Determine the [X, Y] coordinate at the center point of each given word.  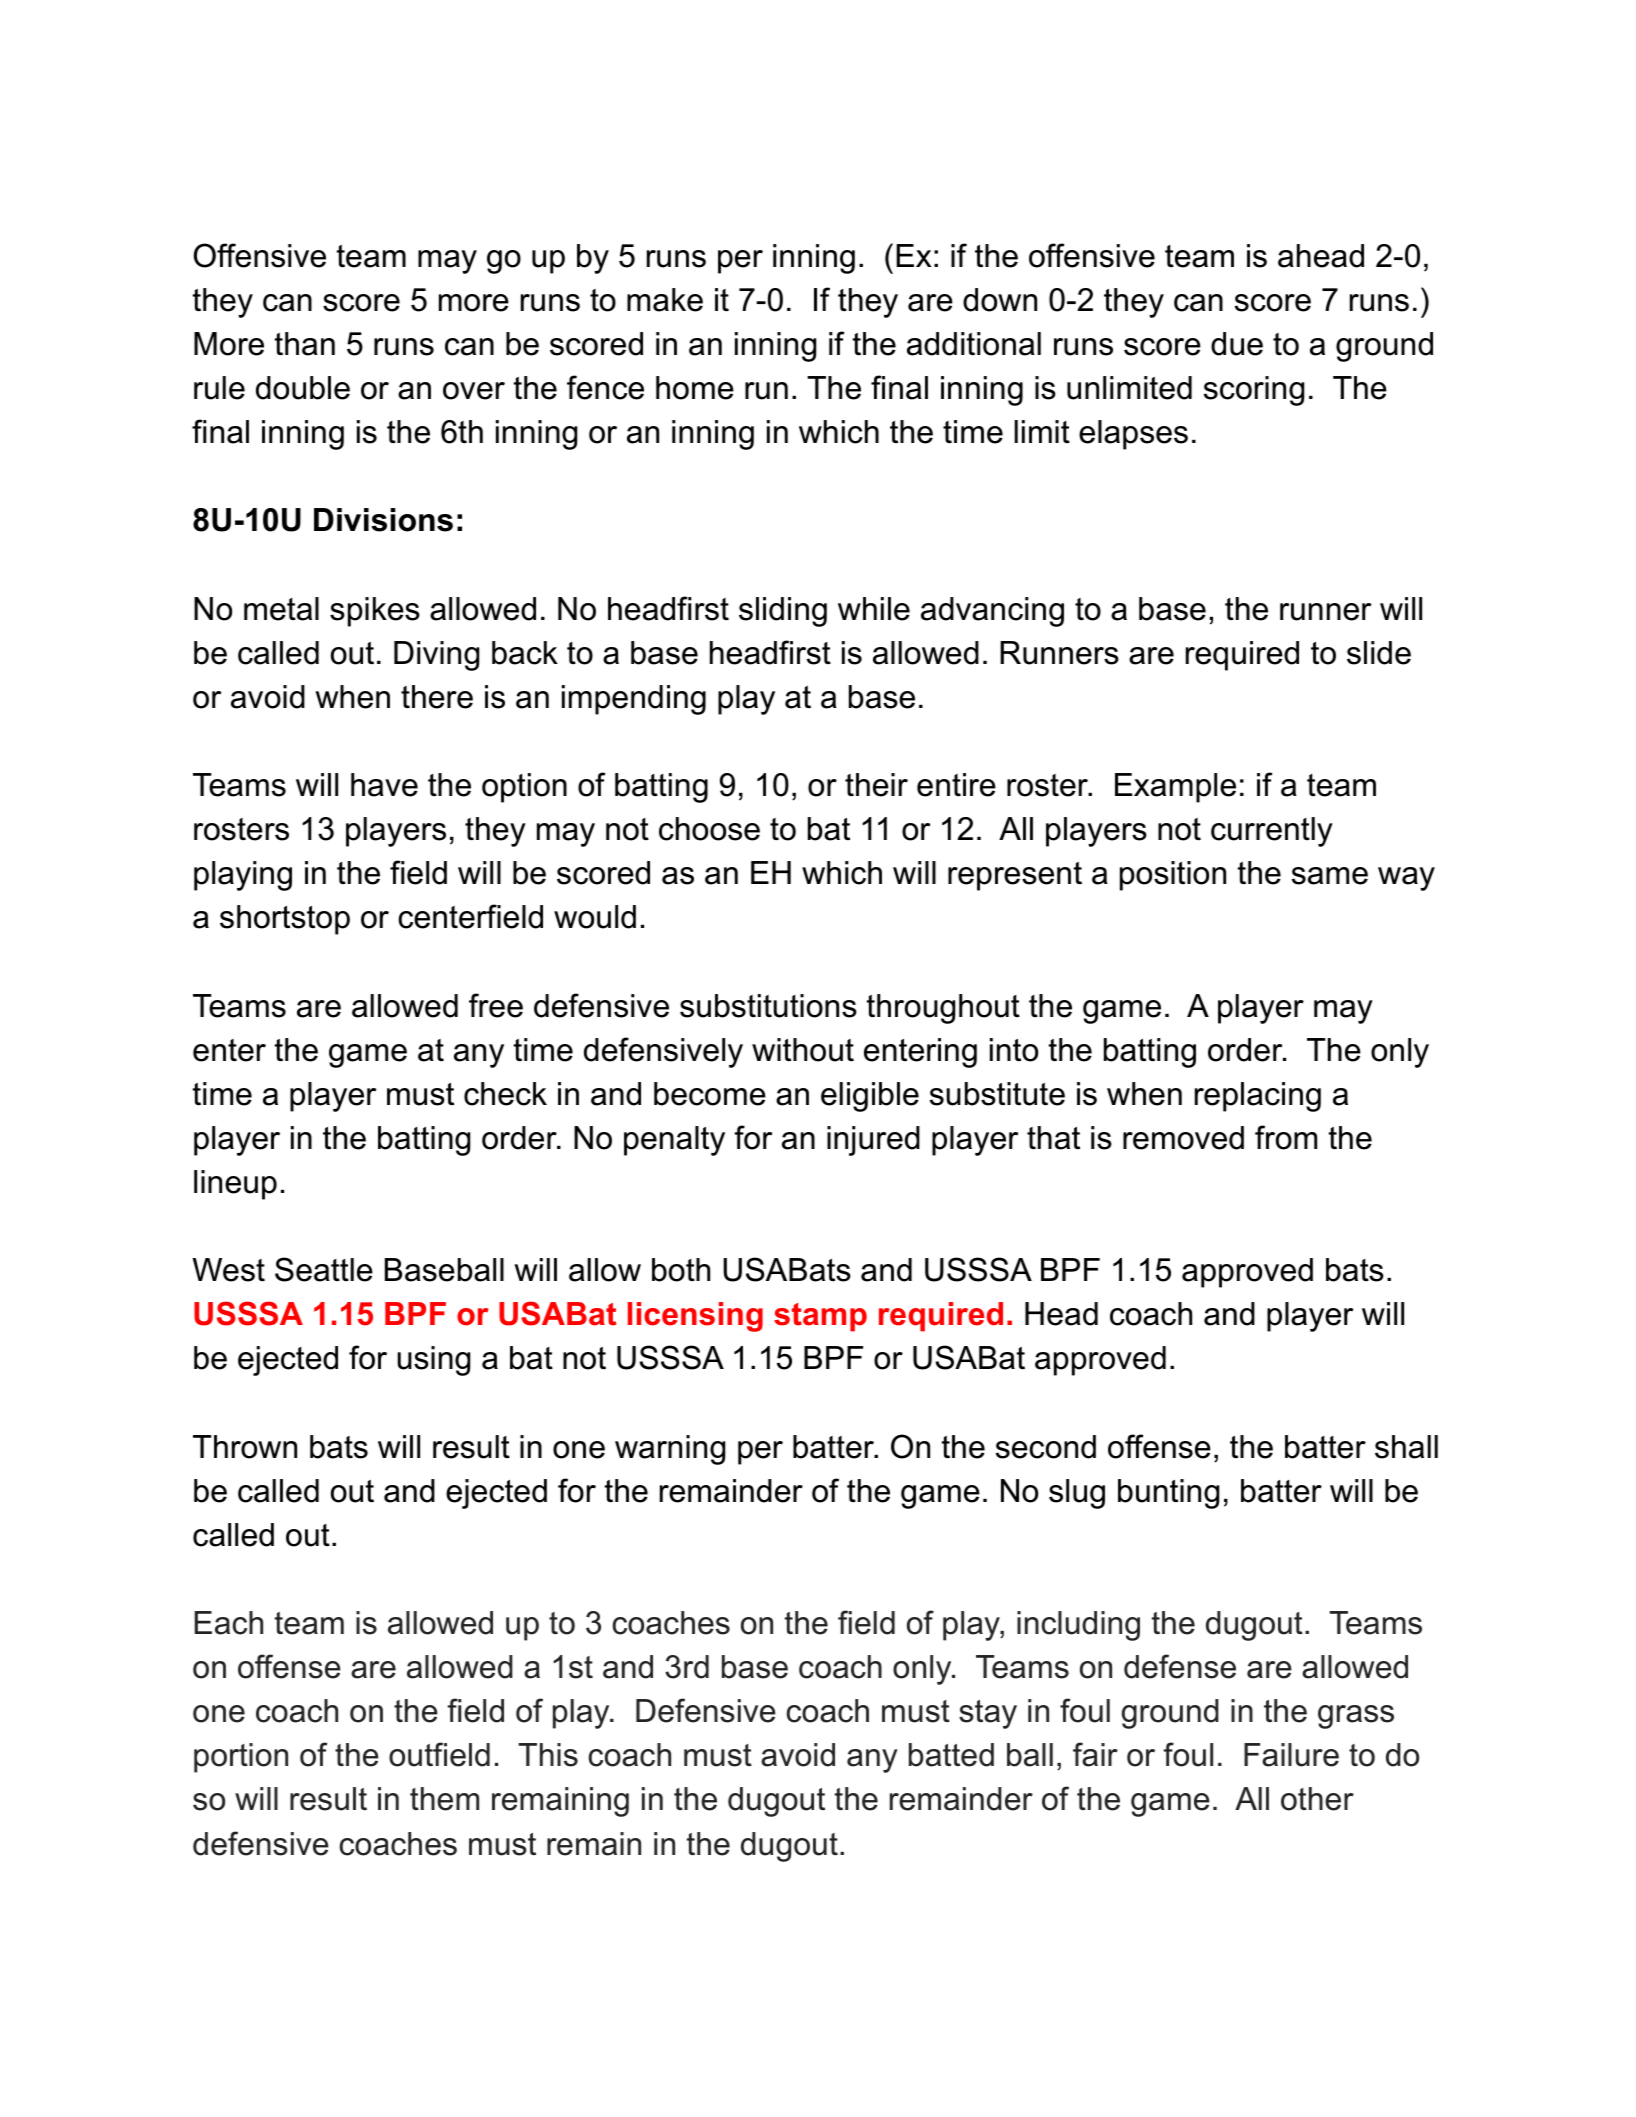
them [444, 1799]
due [1237, 344]
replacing [1258, 1097]
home [695, 388]
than [305, 344]
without [803, 1050]
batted [951, 1755]
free [496, 1005]
